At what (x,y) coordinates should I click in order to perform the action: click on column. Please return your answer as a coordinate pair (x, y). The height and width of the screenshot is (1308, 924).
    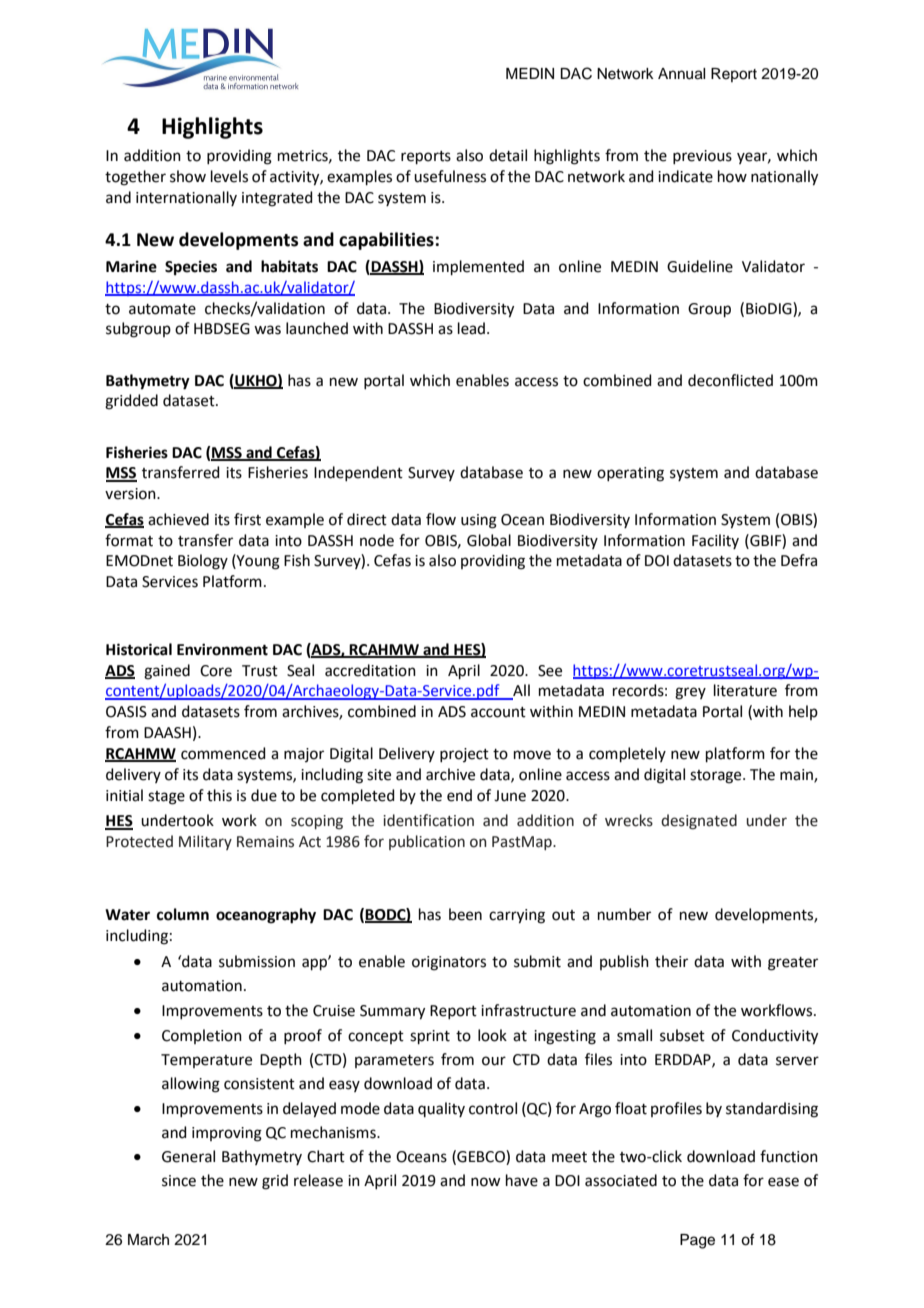
    Looking at the image, I should click on (183, 914).
